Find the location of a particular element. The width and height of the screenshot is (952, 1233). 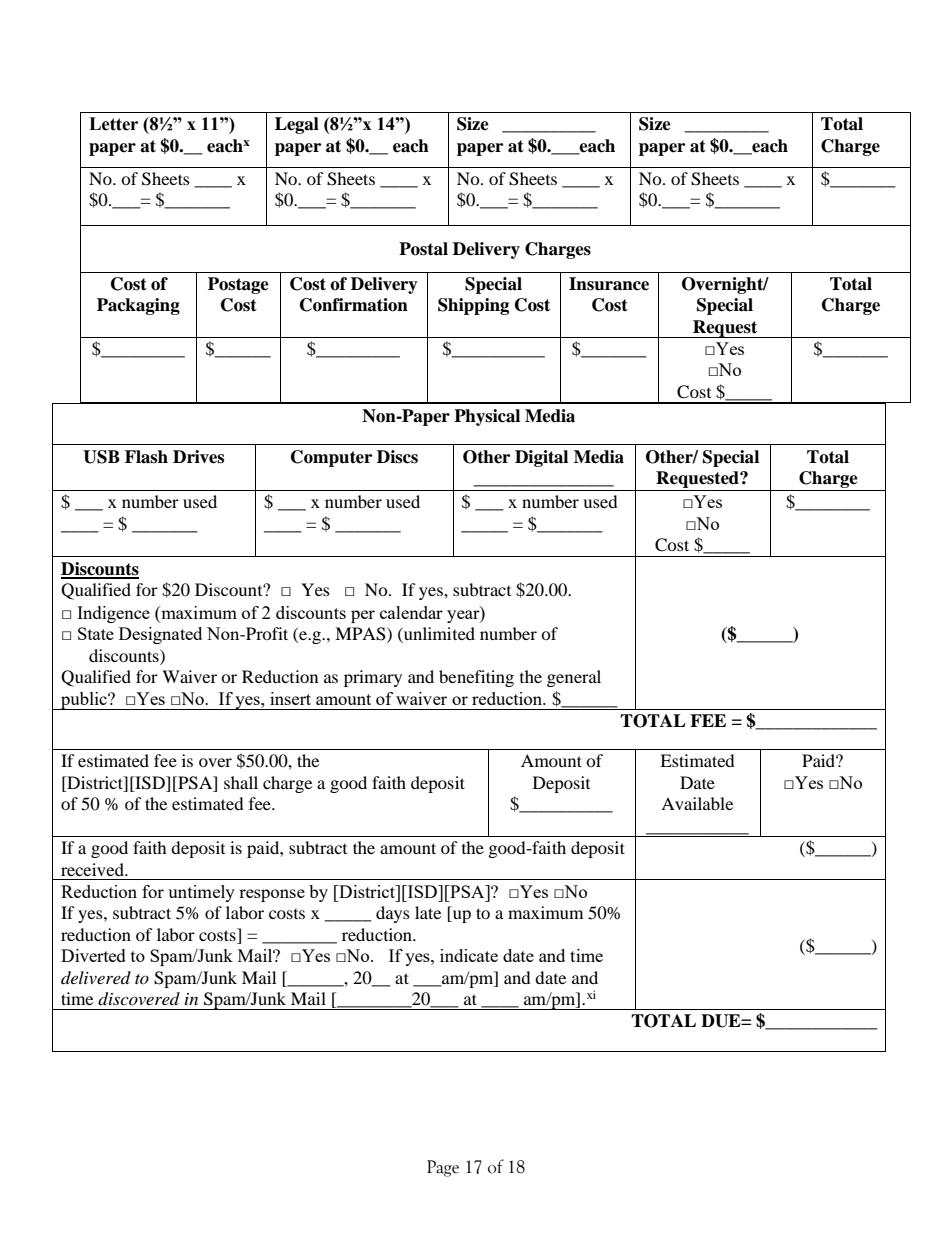

Discs is located at coordinates (397, 457).
